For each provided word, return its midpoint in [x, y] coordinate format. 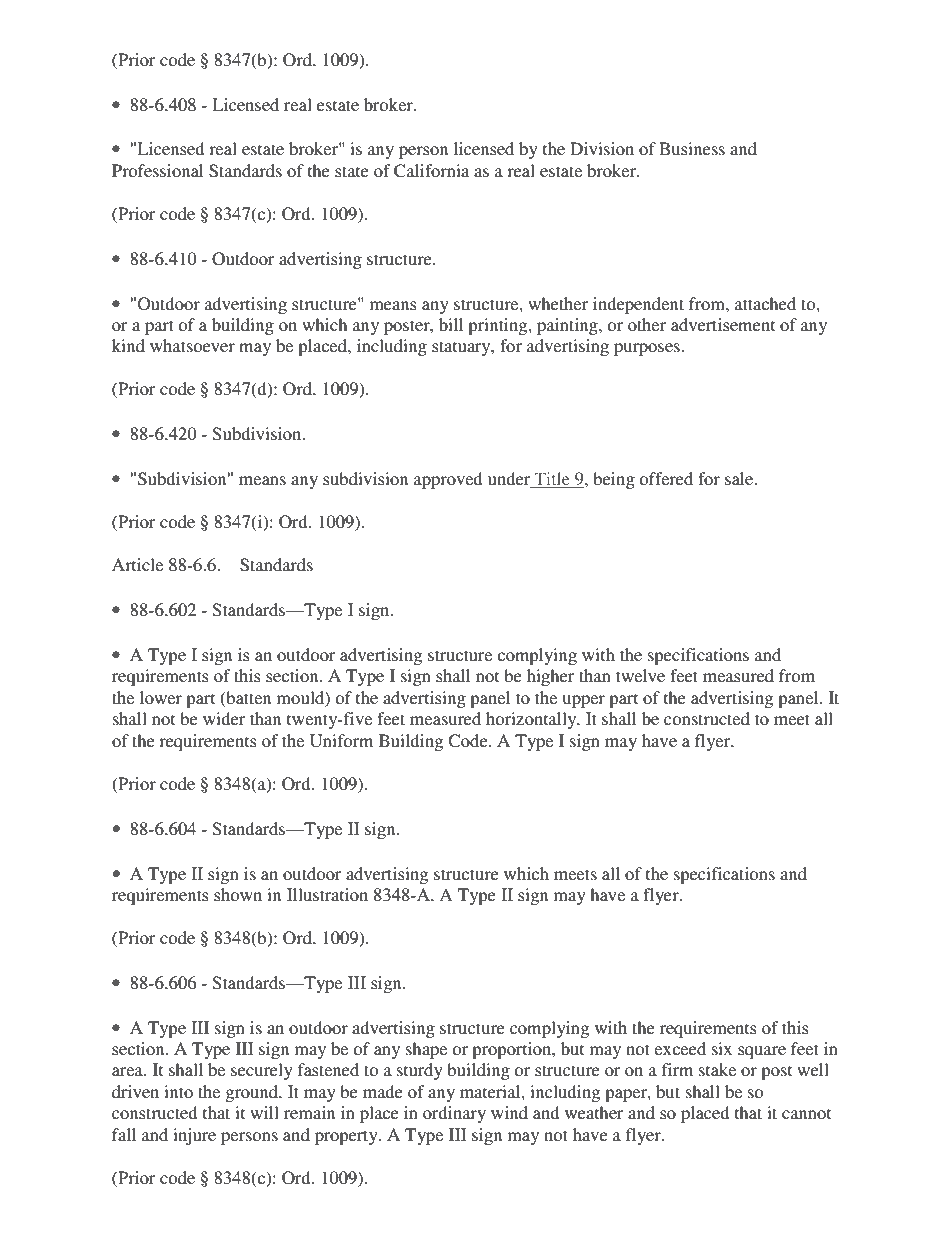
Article [137, 564]
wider [224, 718]
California [431, 171]
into [178, 1091]
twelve [640, 675]
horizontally [532, 720]
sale [740, 478]
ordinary [454, 1114]
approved [448, 480]
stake [717, 1069]
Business [692, 148]
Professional [157, 170]
